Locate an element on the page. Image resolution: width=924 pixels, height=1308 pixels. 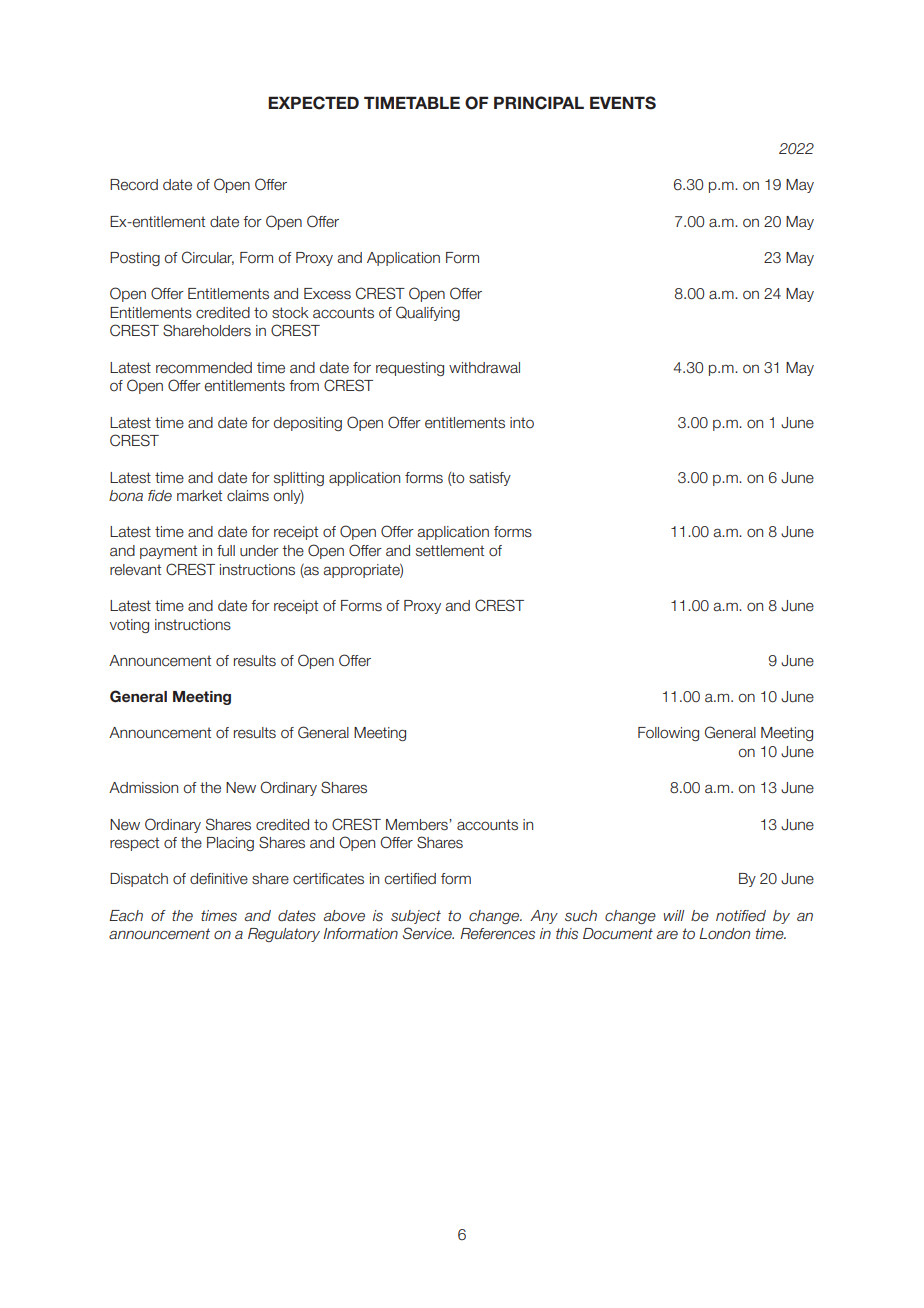
subject is located at coordinates (416, 917).
